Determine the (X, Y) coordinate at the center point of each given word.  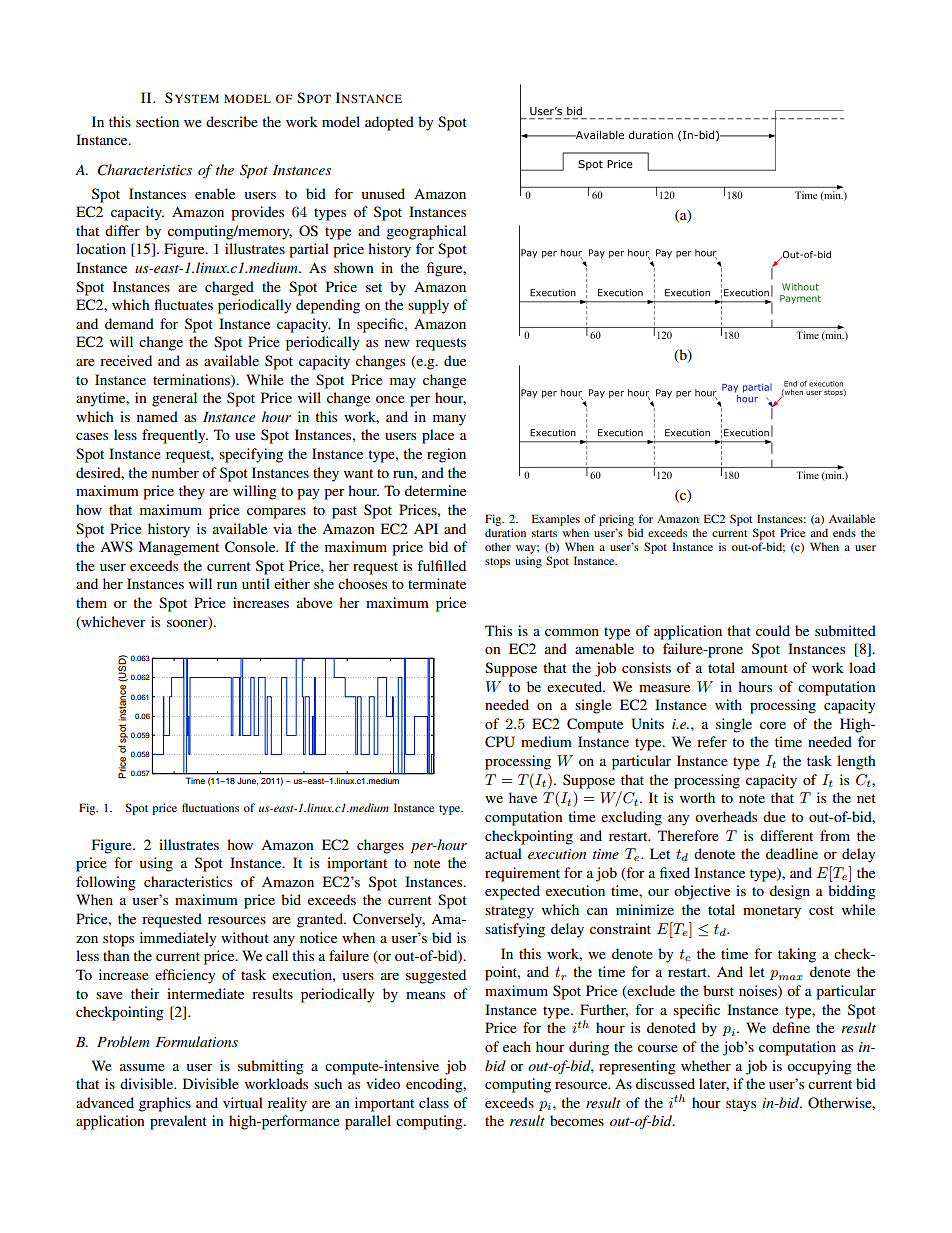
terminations (192, 380)
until (256, 583)
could (773, 630)
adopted (389, 123)
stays (741, 1105)
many (449, 420)
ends (844, 532)
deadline (792, 853)
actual (503, 853)
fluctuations (210, 807)
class (434, 1102)
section (157, 121)
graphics (165, 1104)
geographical (426, 232)
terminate (437, 583)
